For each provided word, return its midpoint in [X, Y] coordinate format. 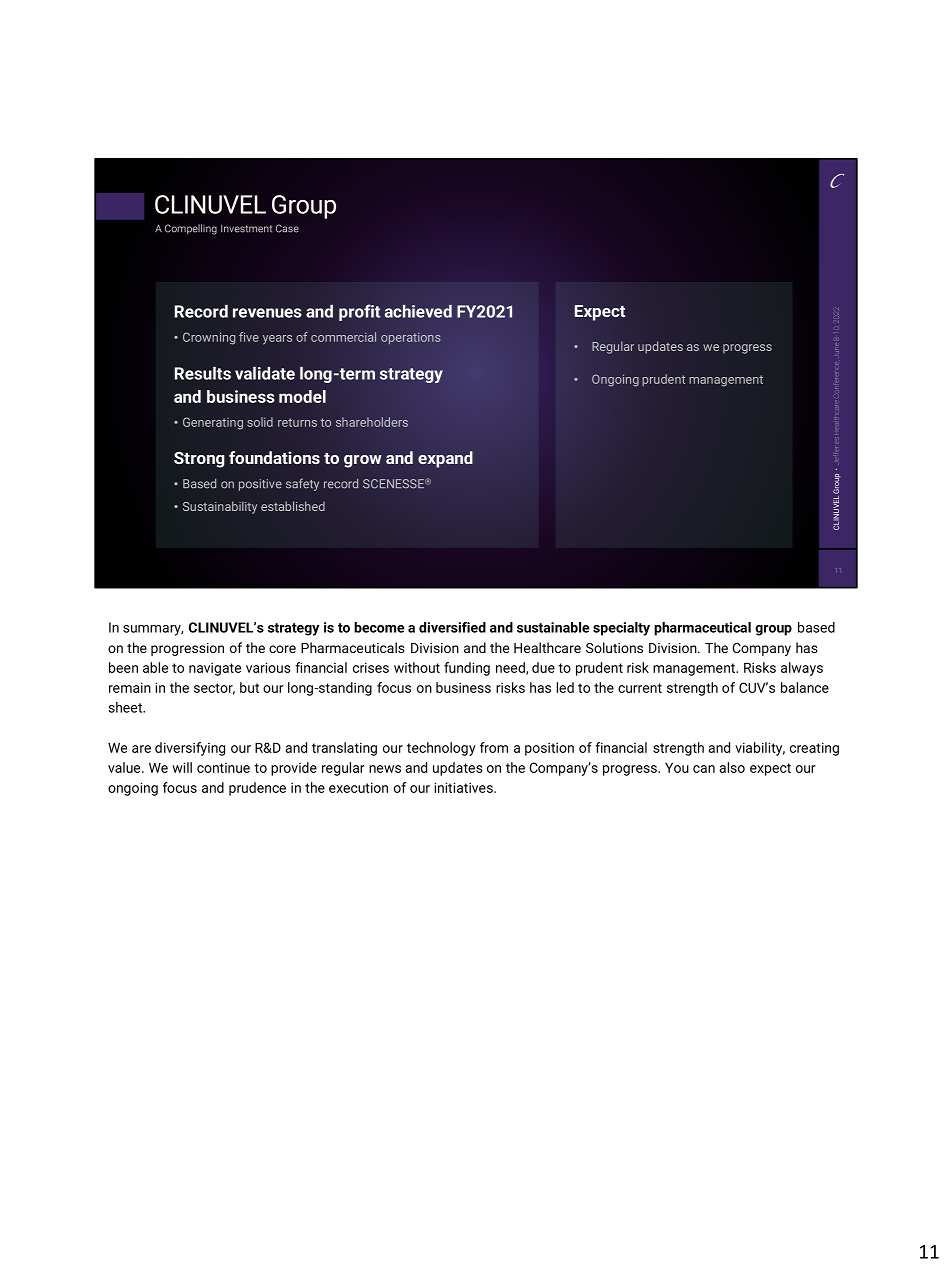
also [732, 767]
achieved [418, 311]
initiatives [464, 787]
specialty [621, 629]
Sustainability [220, 507]
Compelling [191, 229]
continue [223, 768]
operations [411, 338]
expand [445, 459]
